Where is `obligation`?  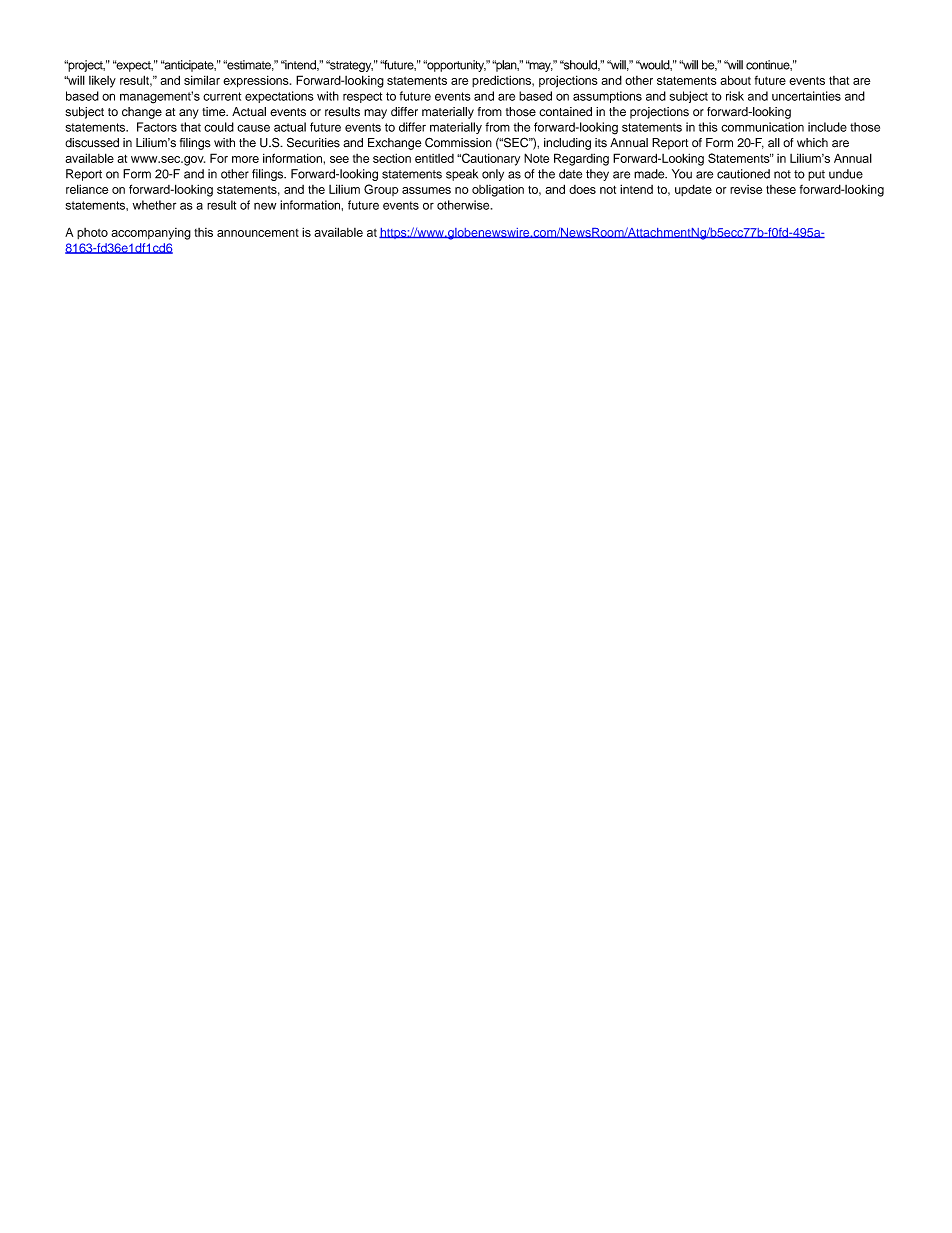
obligation is located at coordinates (498, 190).
